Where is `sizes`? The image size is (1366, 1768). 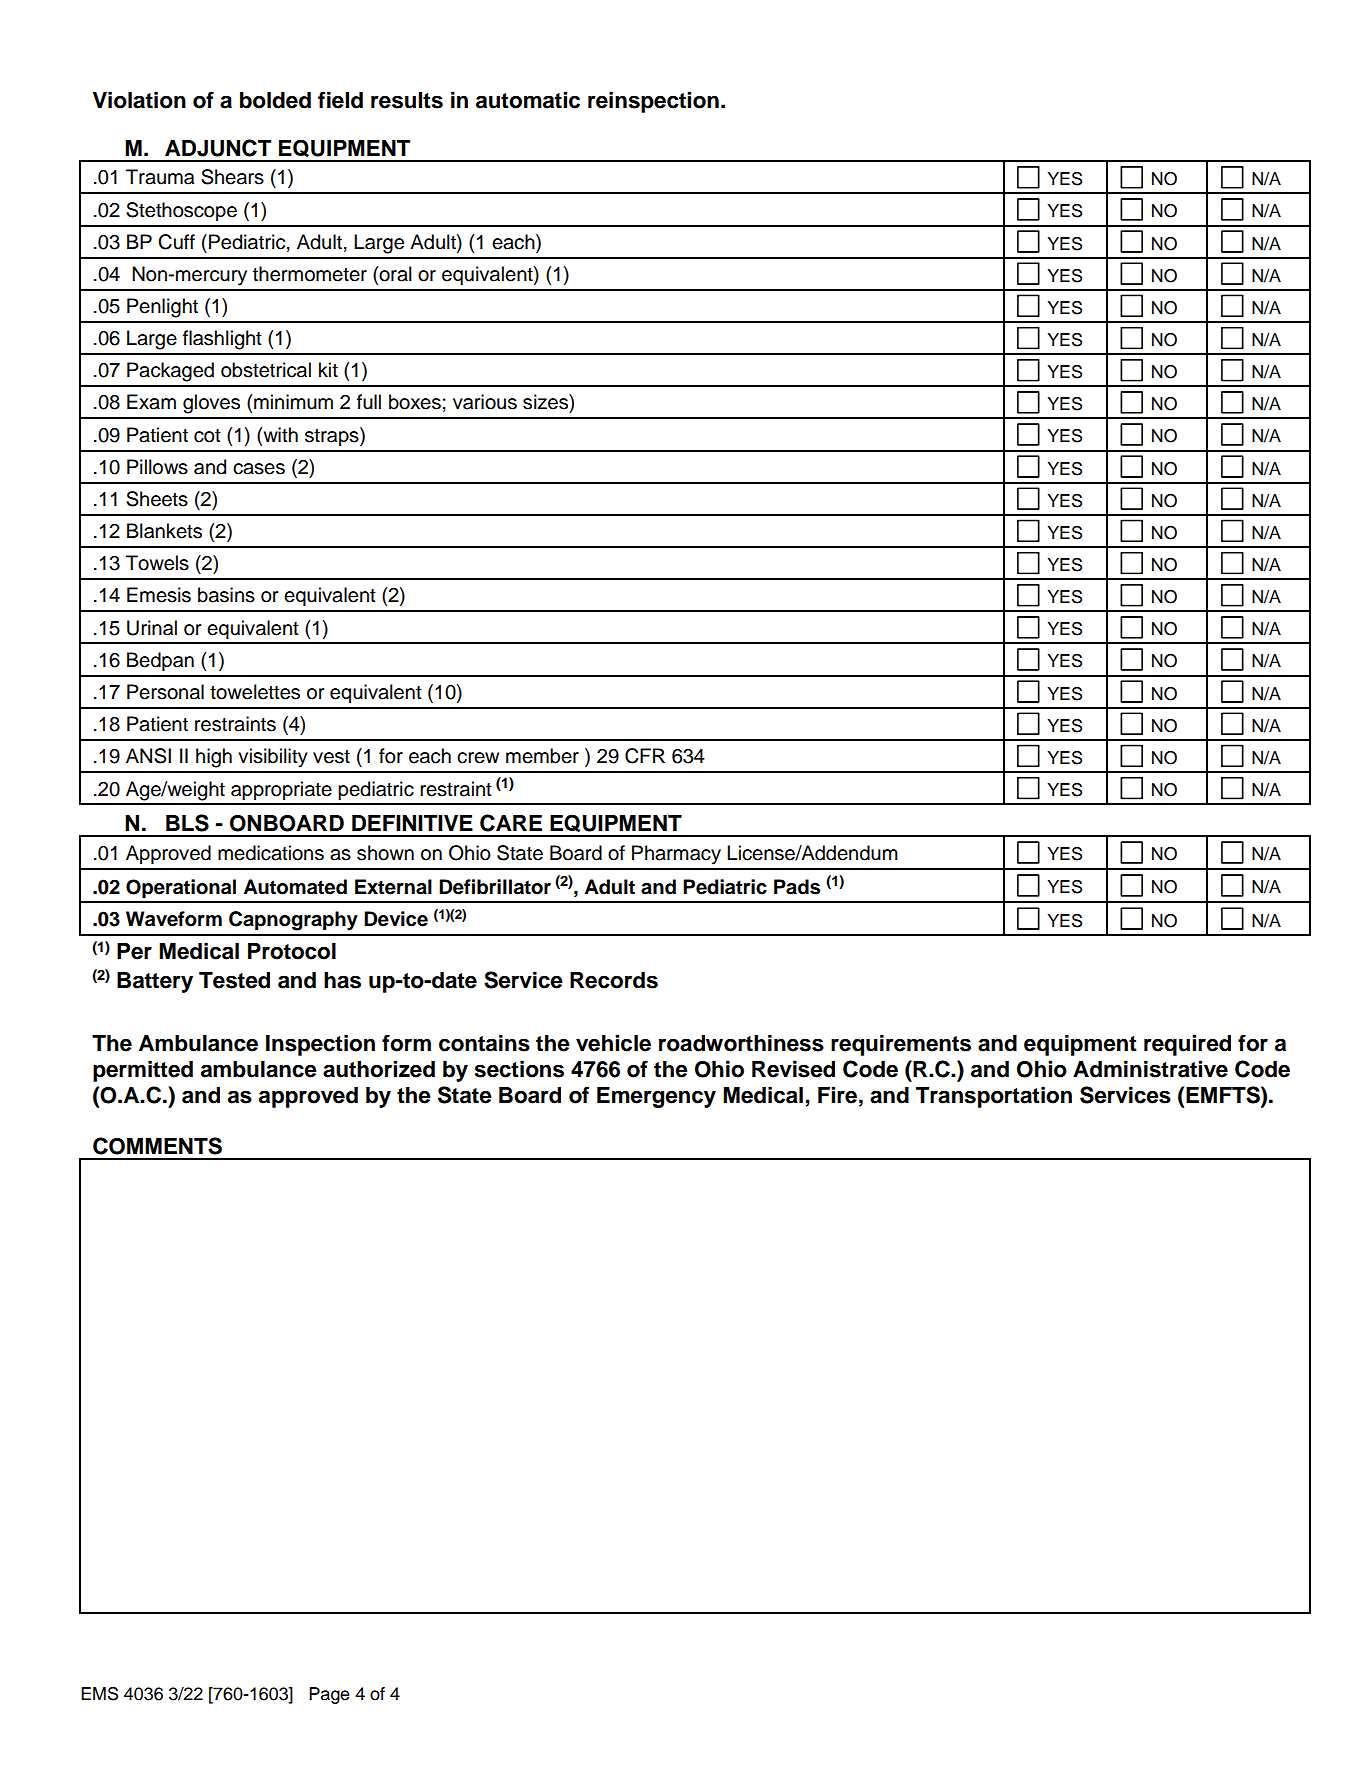 sizes is located at coordinates (546, 402).
